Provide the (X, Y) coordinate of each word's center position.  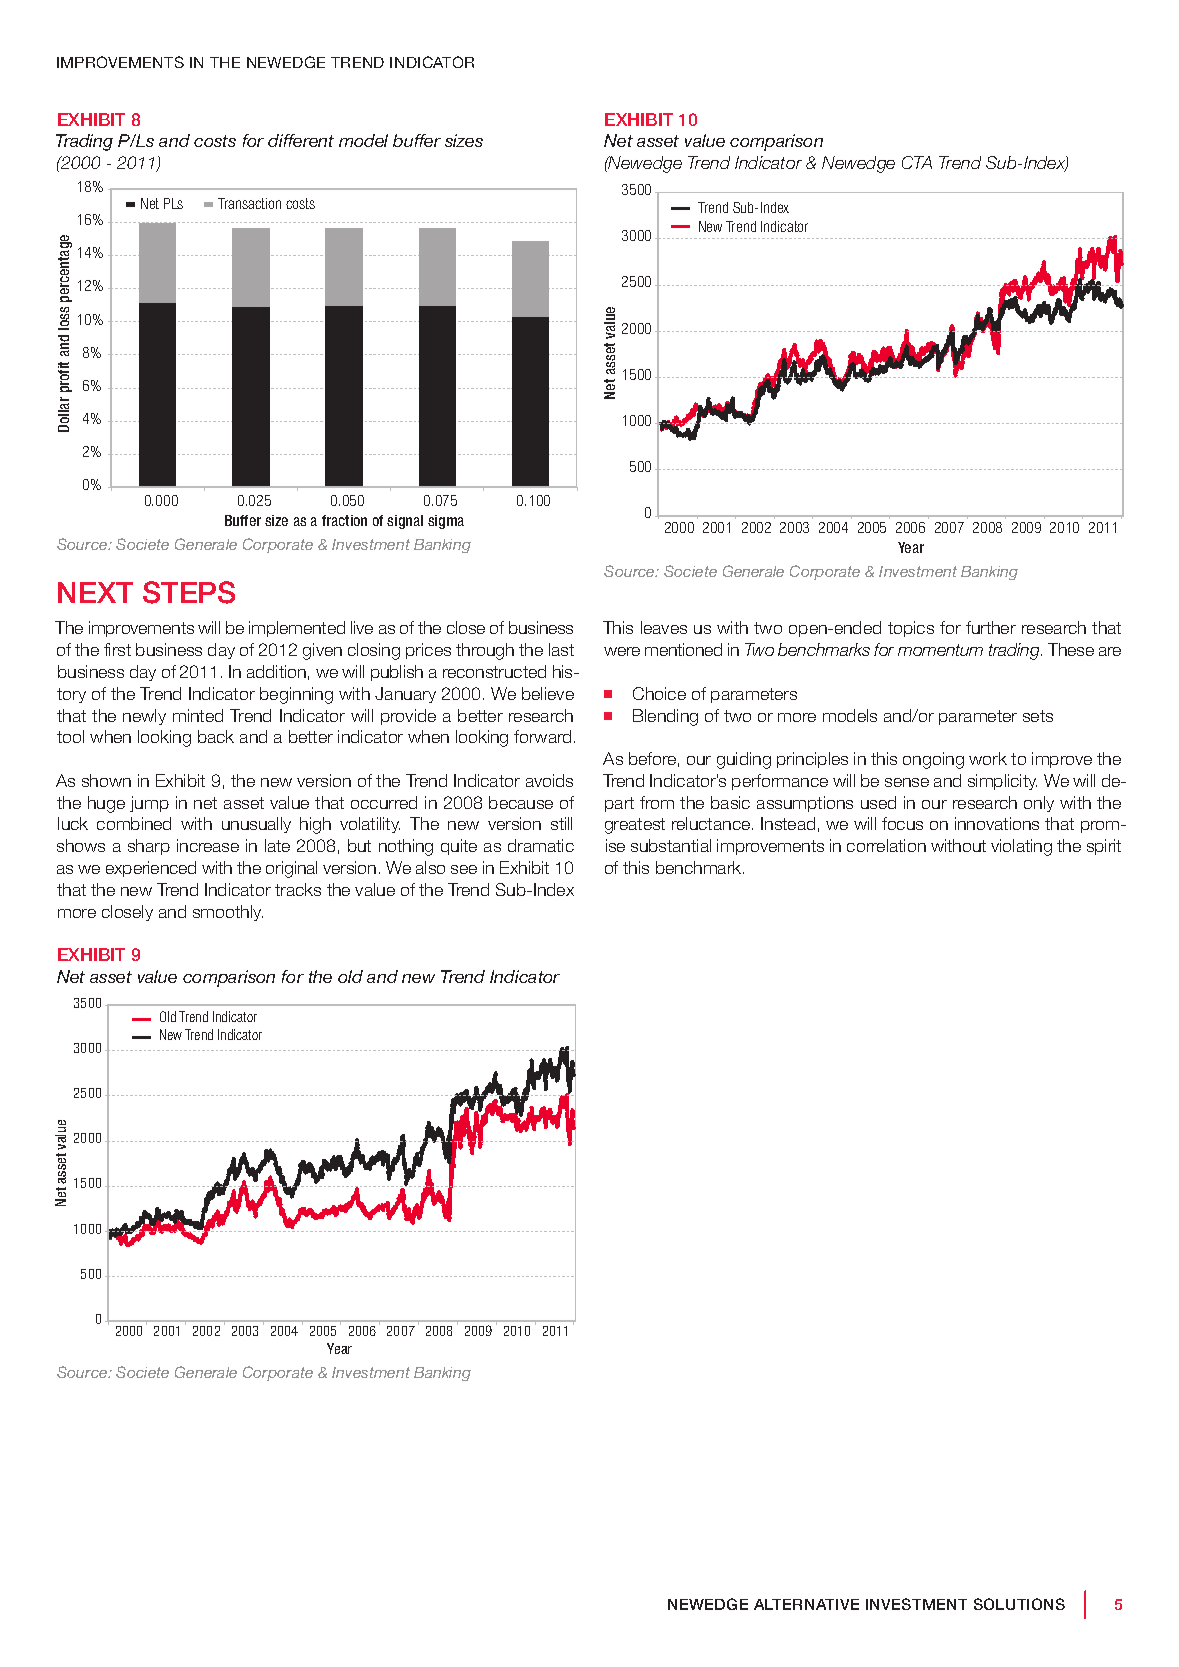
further (991, 627)
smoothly (228, 913)
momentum (940, 650)
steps (189, 592)
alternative (806, 1604)
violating (1021, 847)
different (301, 140)
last (561, 649)
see (464, 869)
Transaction (249, 203)
